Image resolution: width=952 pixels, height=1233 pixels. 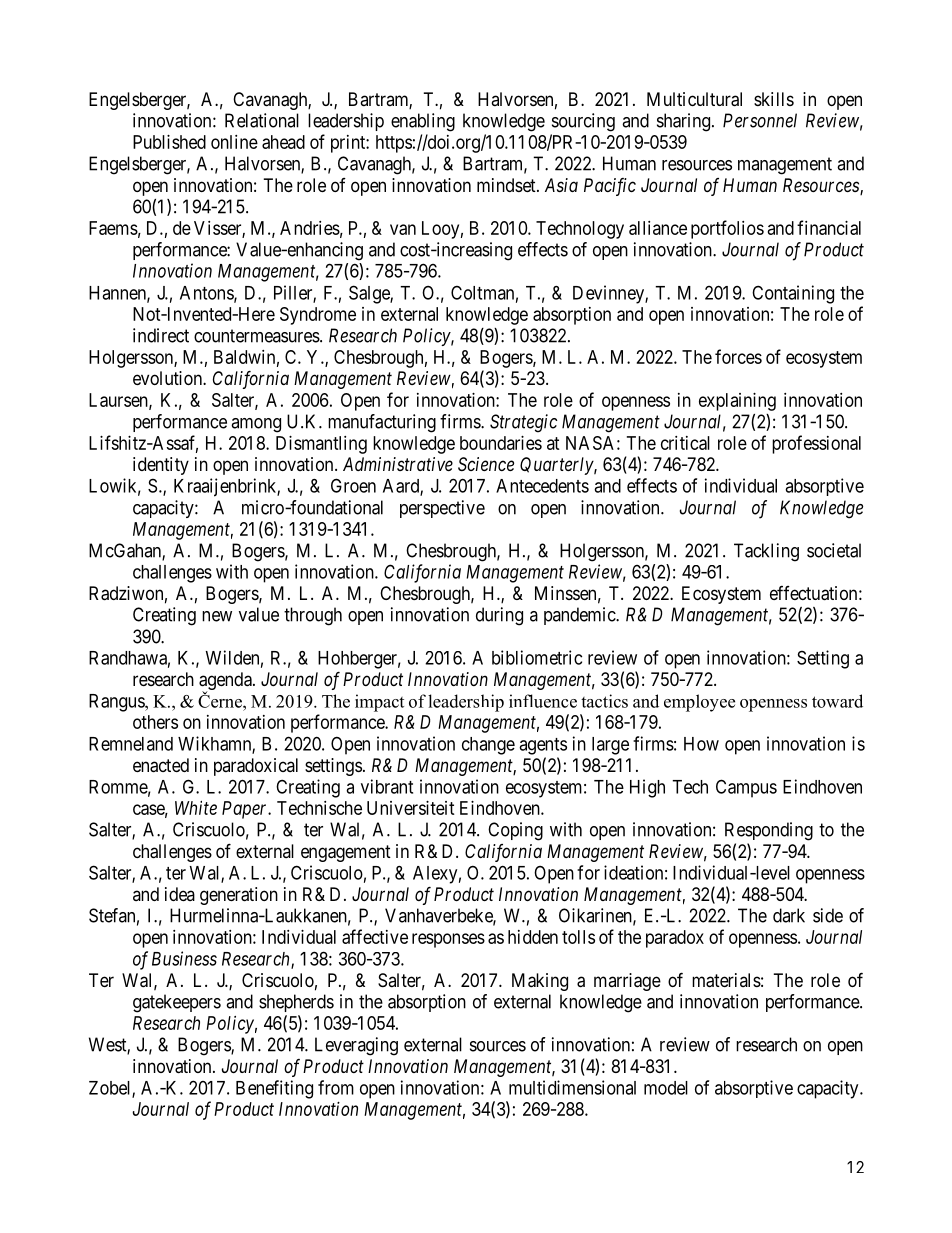 What do you see at coordinates (760, 120) in the image?
I see `Personnel` at bounding box center [760, 120].
